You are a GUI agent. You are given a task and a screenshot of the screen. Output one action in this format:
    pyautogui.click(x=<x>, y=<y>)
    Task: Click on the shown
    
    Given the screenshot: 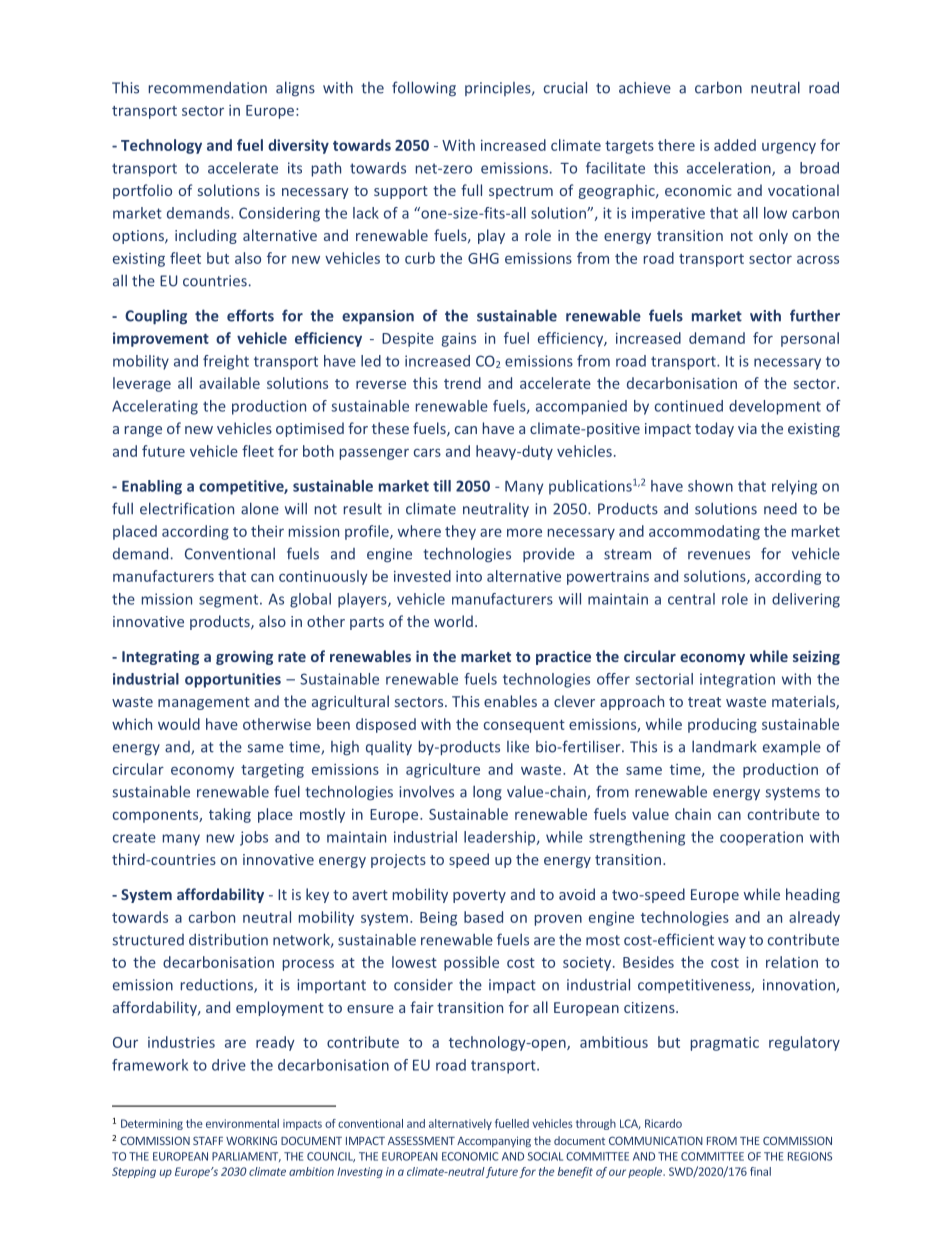 What is the action you would take?
    pyautogui.click(x=710, y=486)
